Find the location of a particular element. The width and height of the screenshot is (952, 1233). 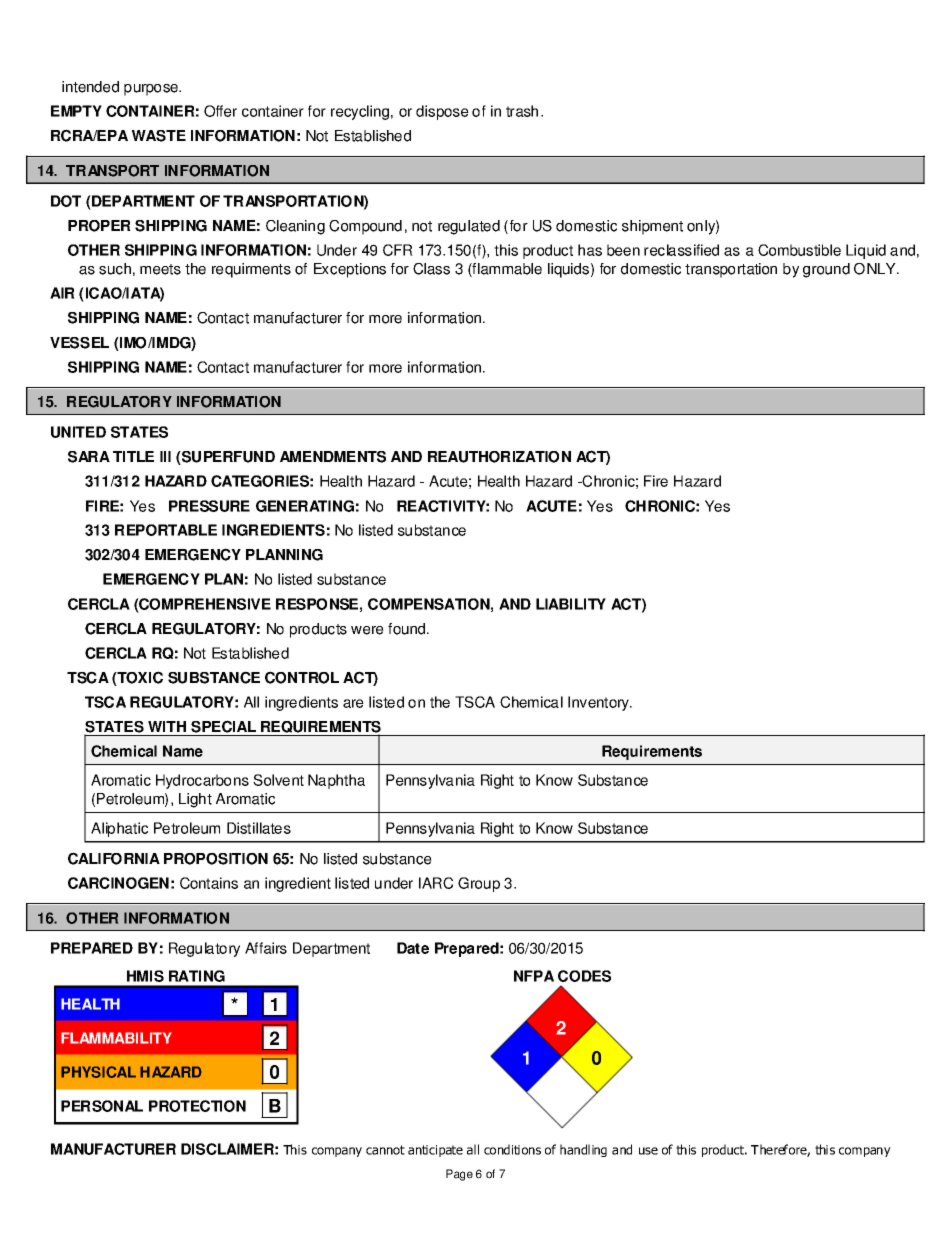

found is located at coordinates (408, 629).
